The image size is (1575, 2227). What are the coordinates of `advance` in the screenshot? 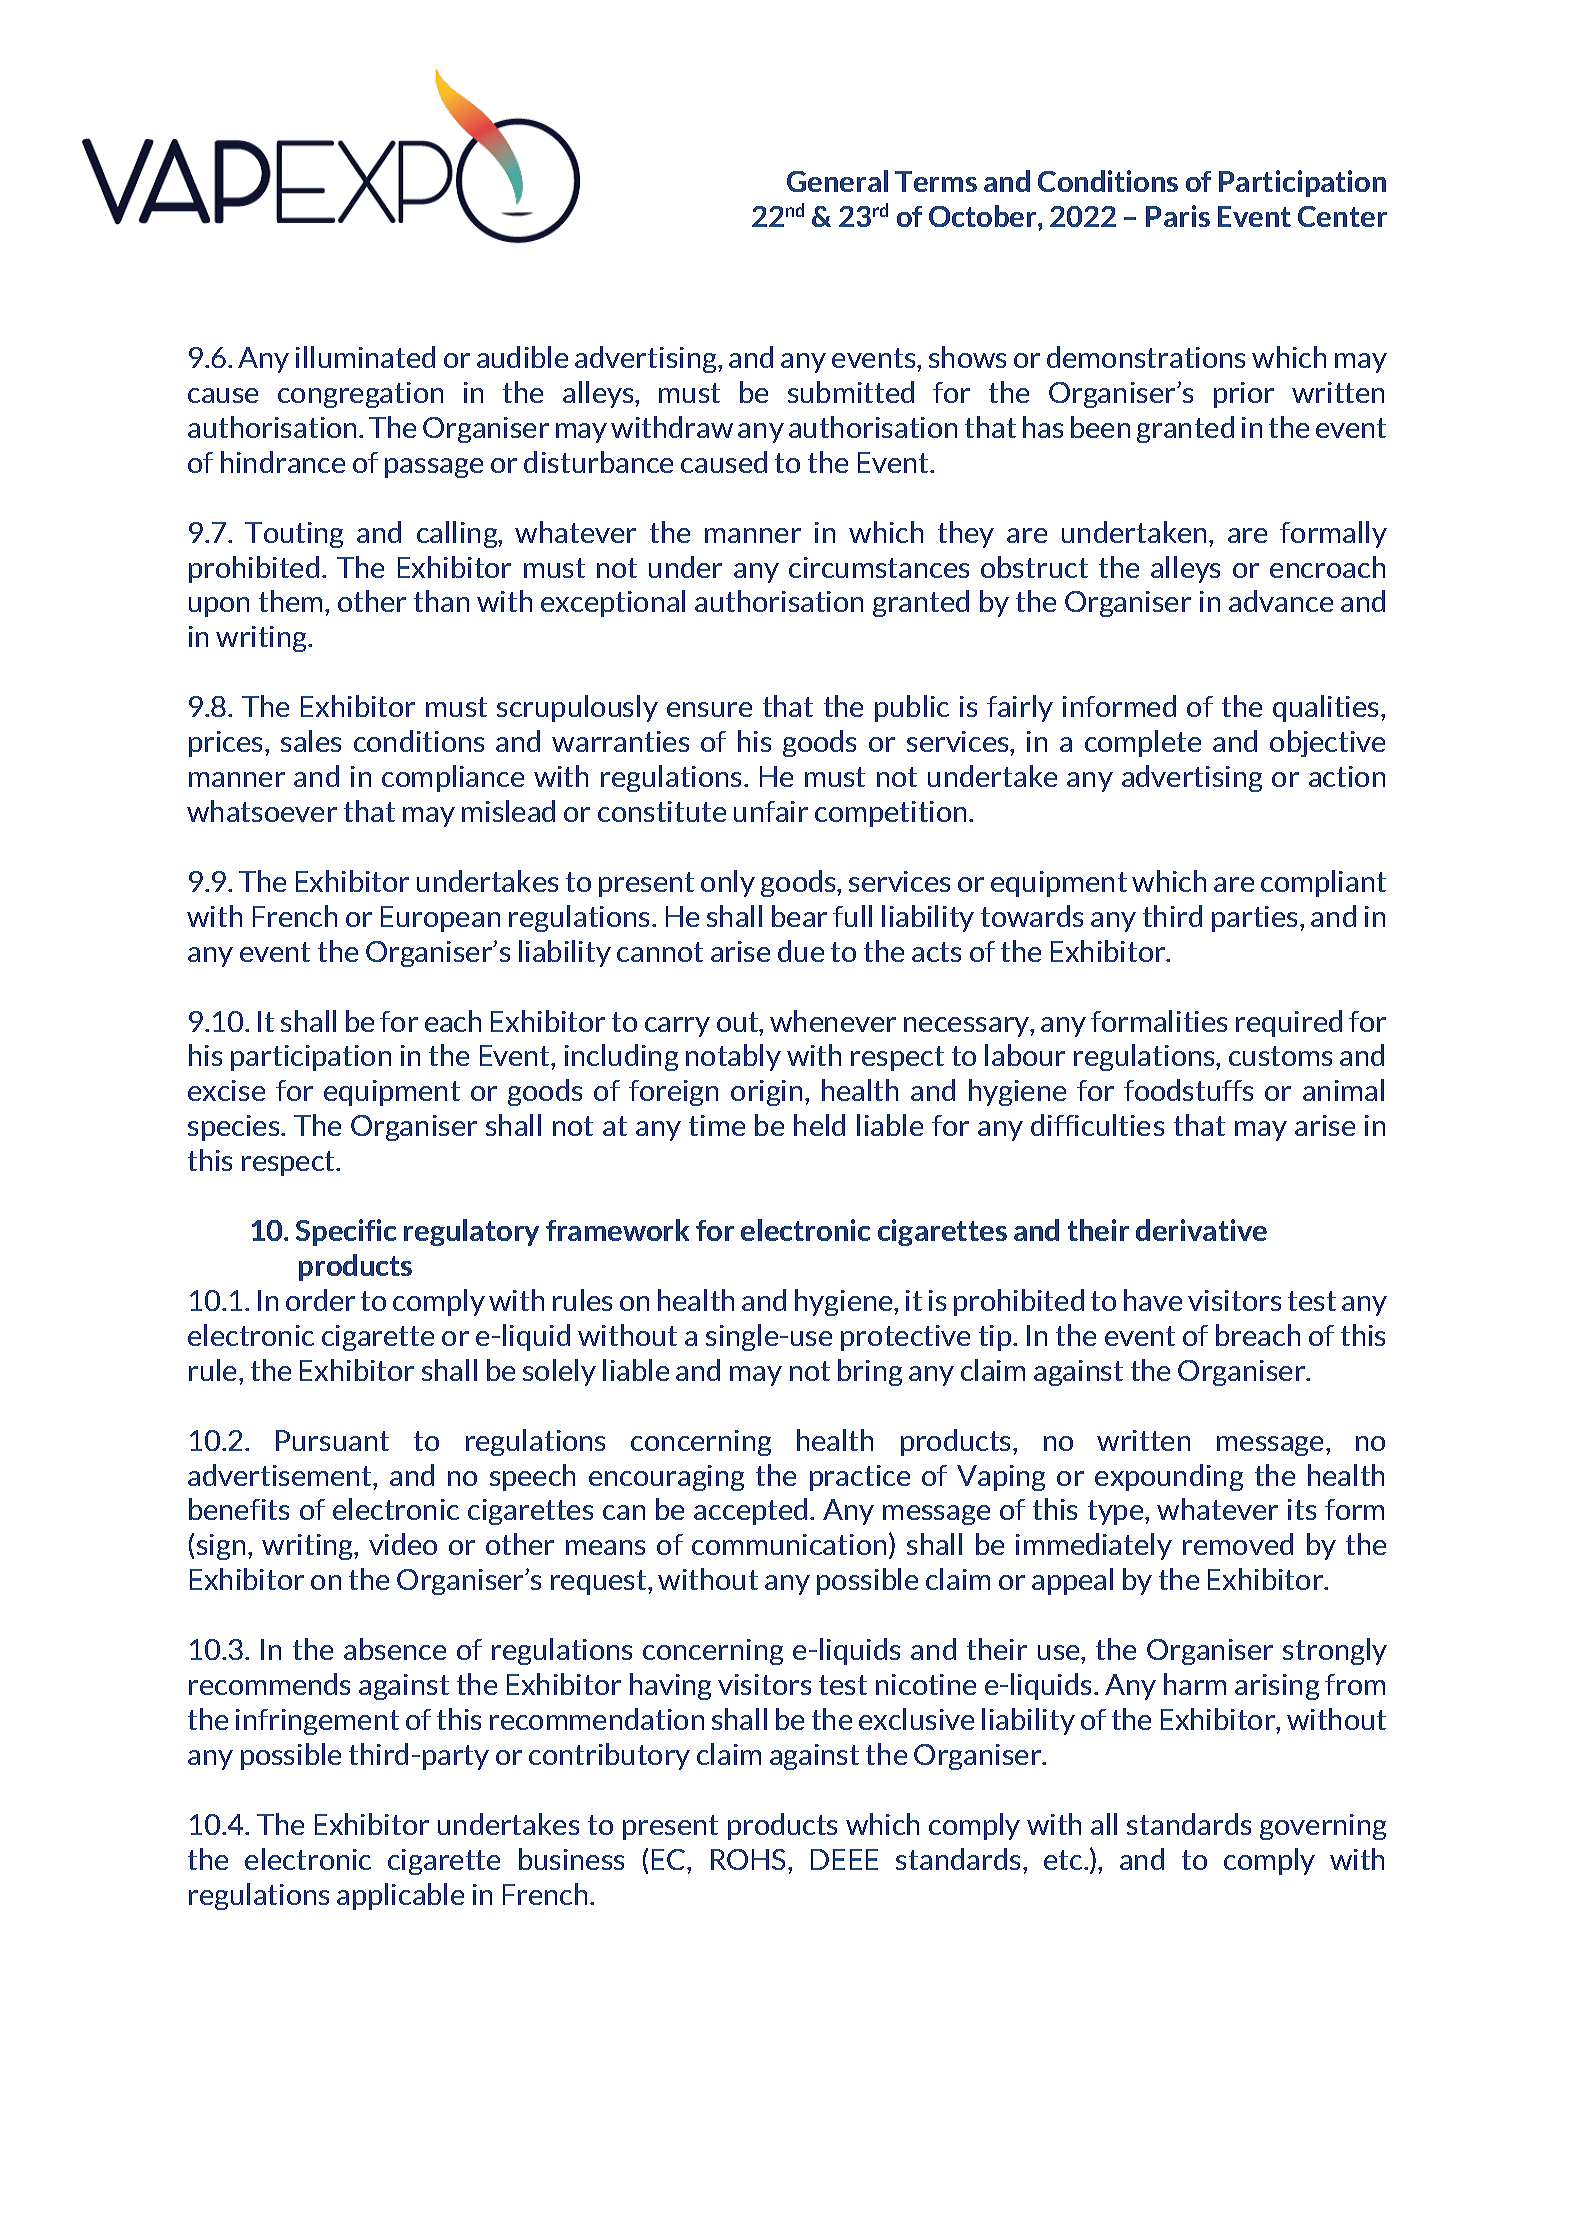 It's located at (1281, 601).
